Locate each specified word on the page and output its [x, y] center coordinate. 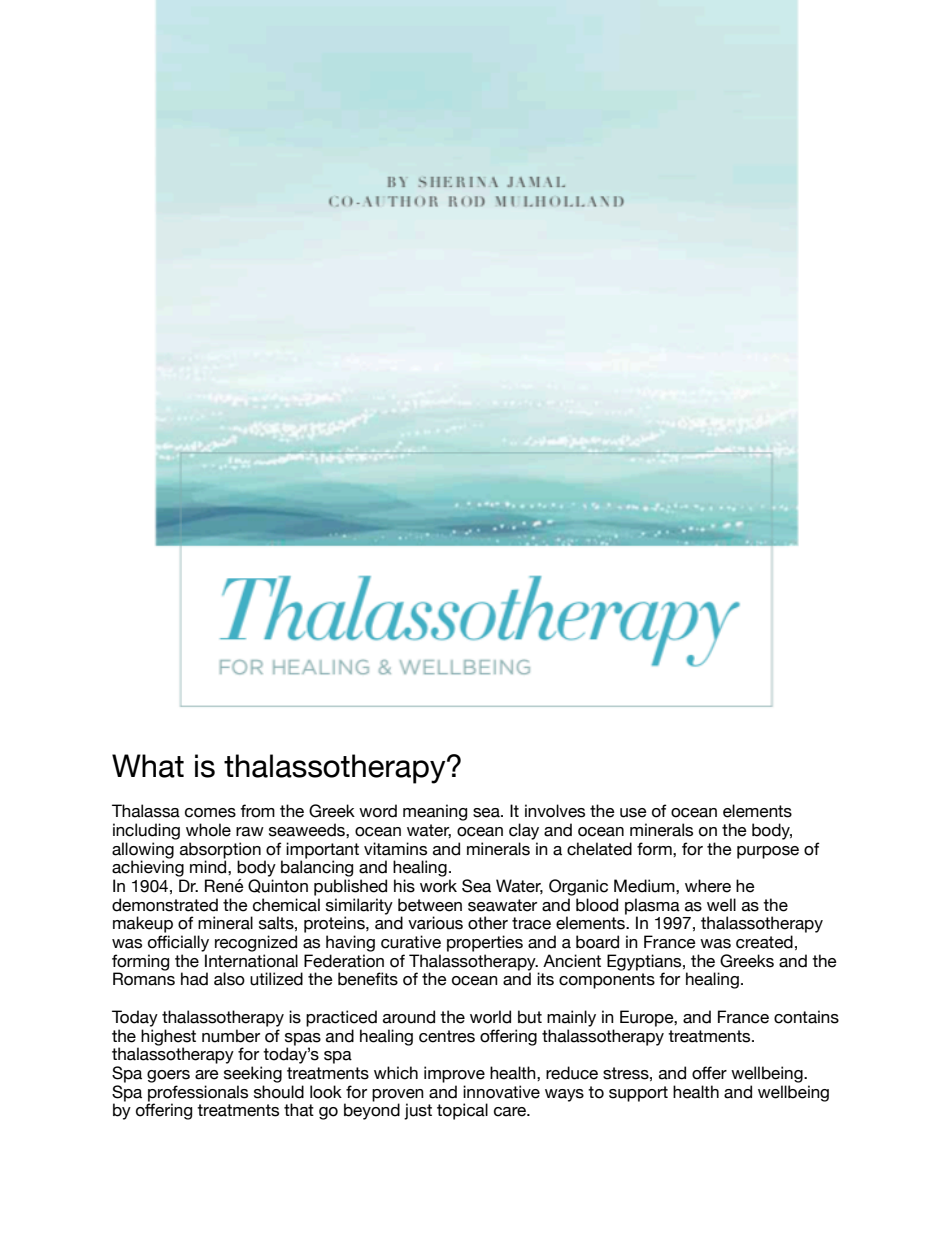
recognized [256, 943]
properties [485, 943]
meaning [435, 812]
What [148, 766]
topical [462, 1111]
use [633, 813]
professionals [198, 1093]
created [764, 942]
